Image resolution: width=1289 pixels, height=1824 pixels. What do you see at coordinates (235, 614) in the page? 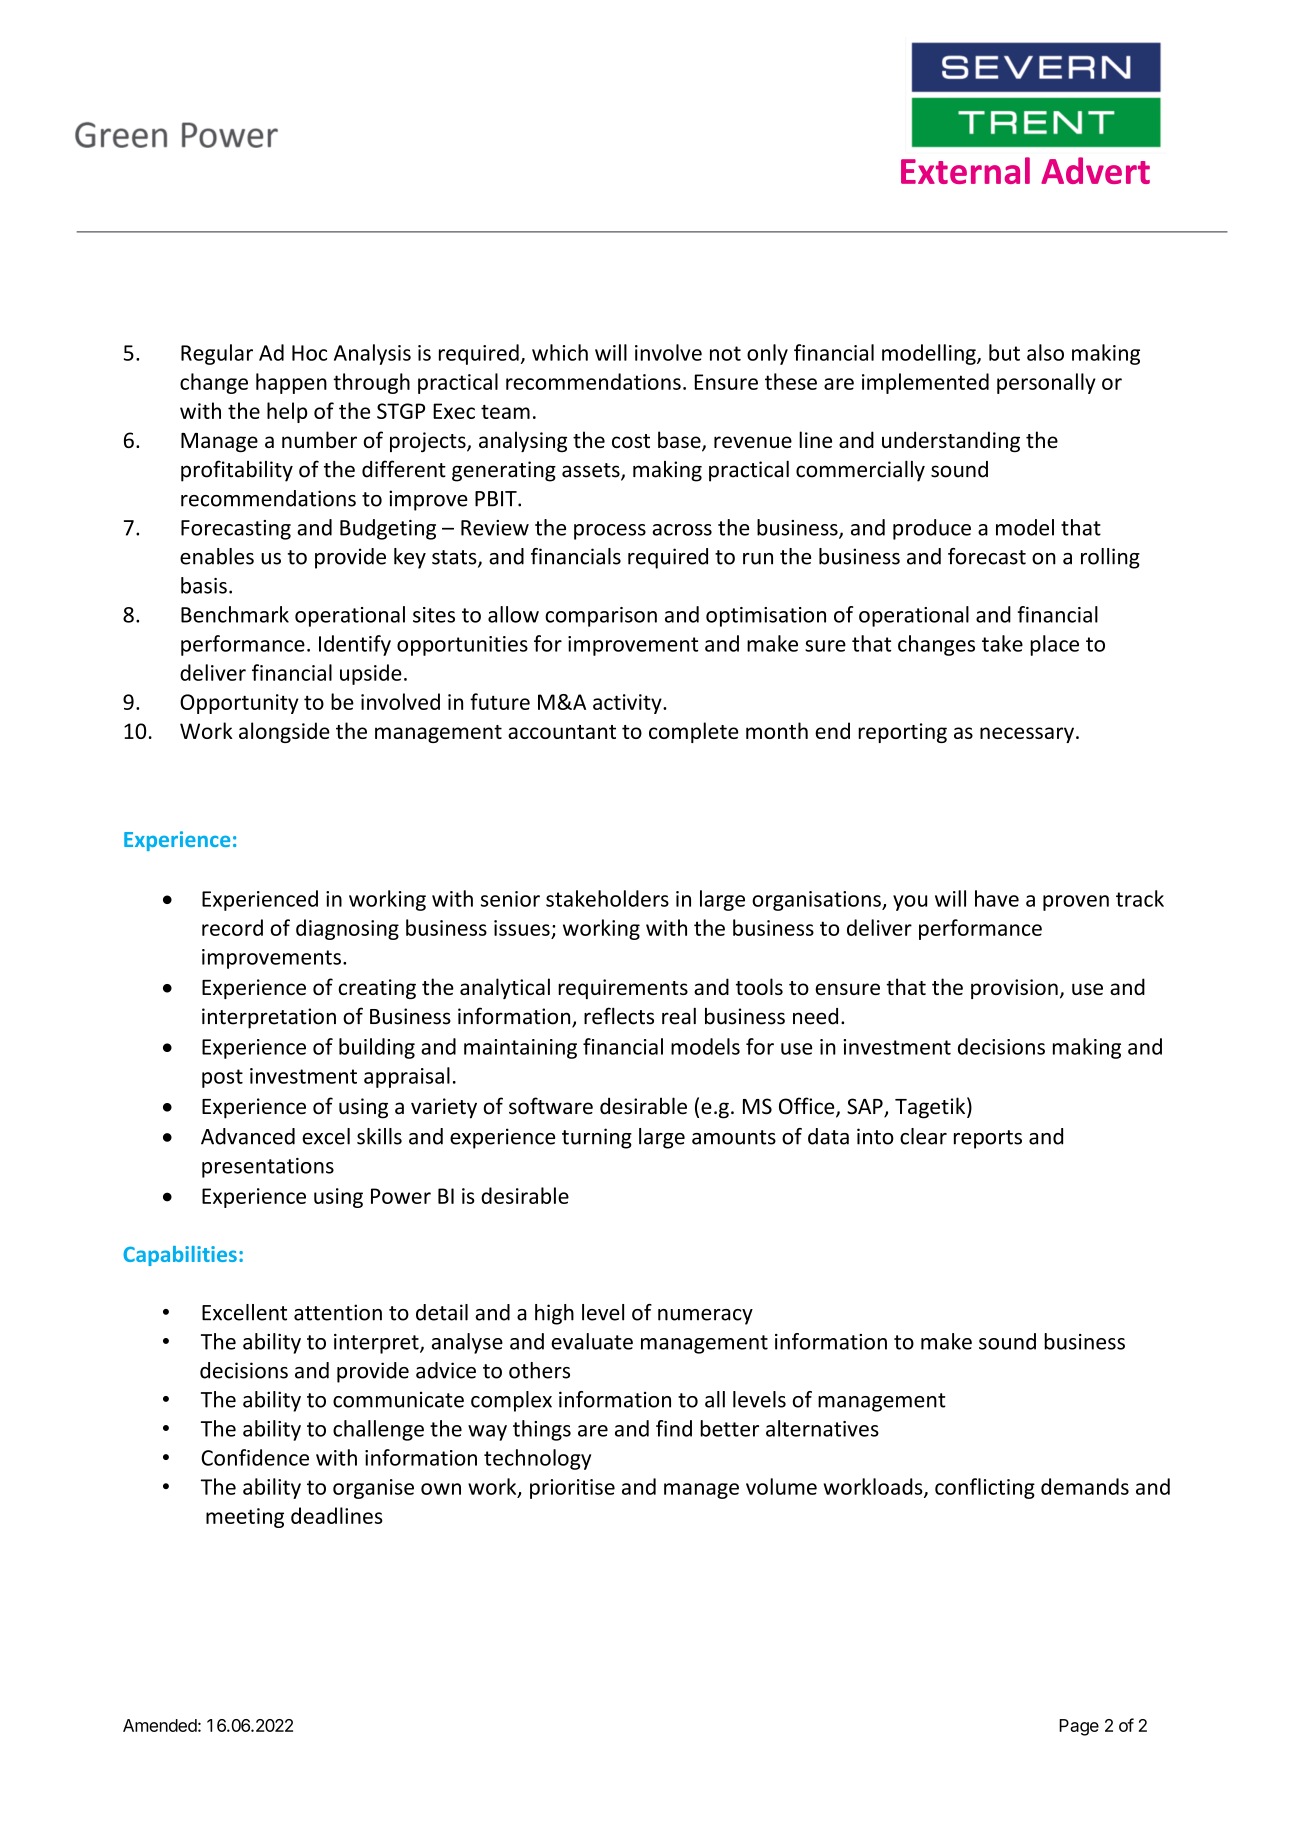
I see `Benchmark` at bounding box center [235, 614].
